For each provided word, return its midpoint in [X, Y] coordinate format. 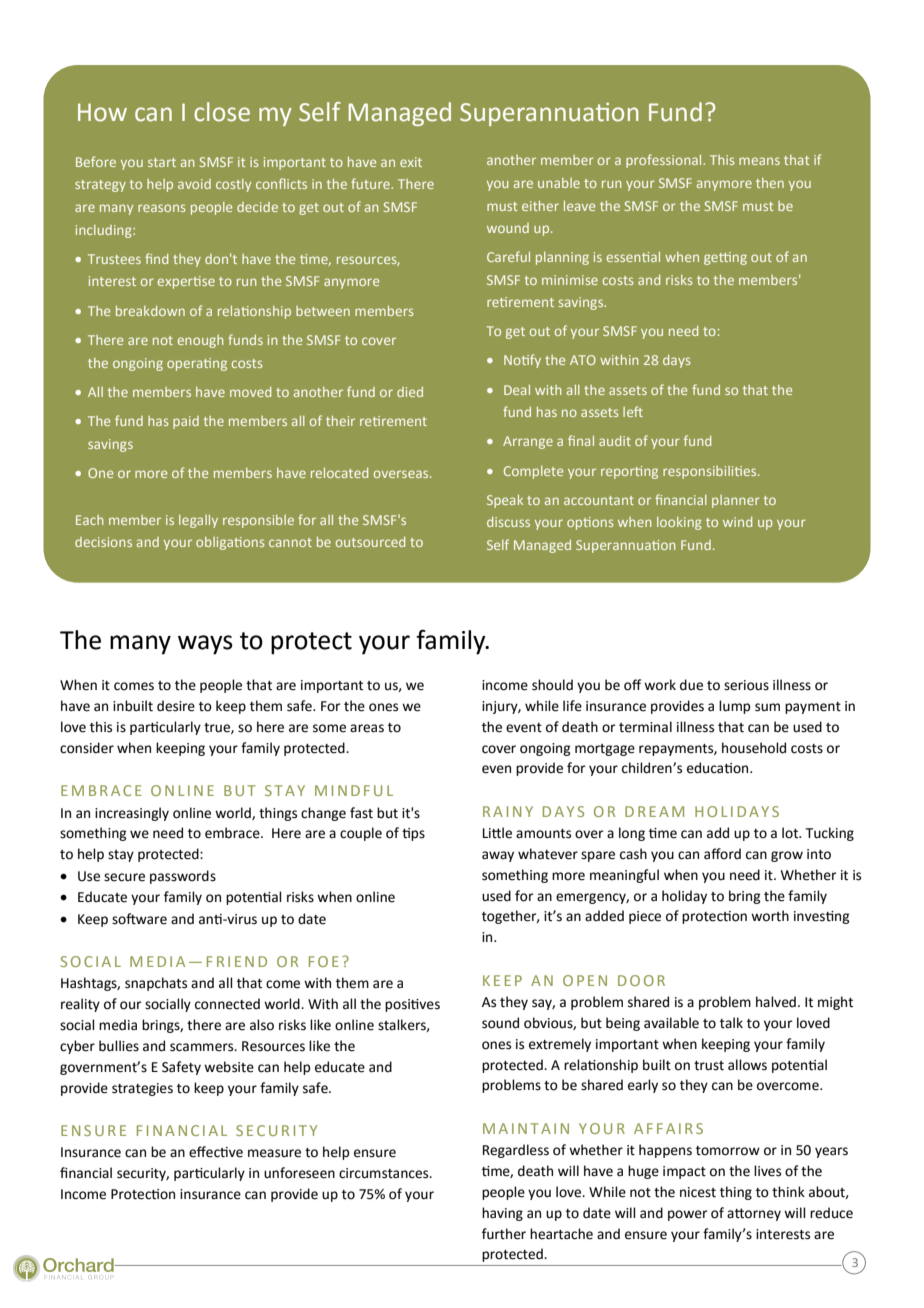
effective [216, 1152]
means [759, 161]
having [502, 1214]
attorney [754, 1214]
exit [411, 162]
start [162, 162]
